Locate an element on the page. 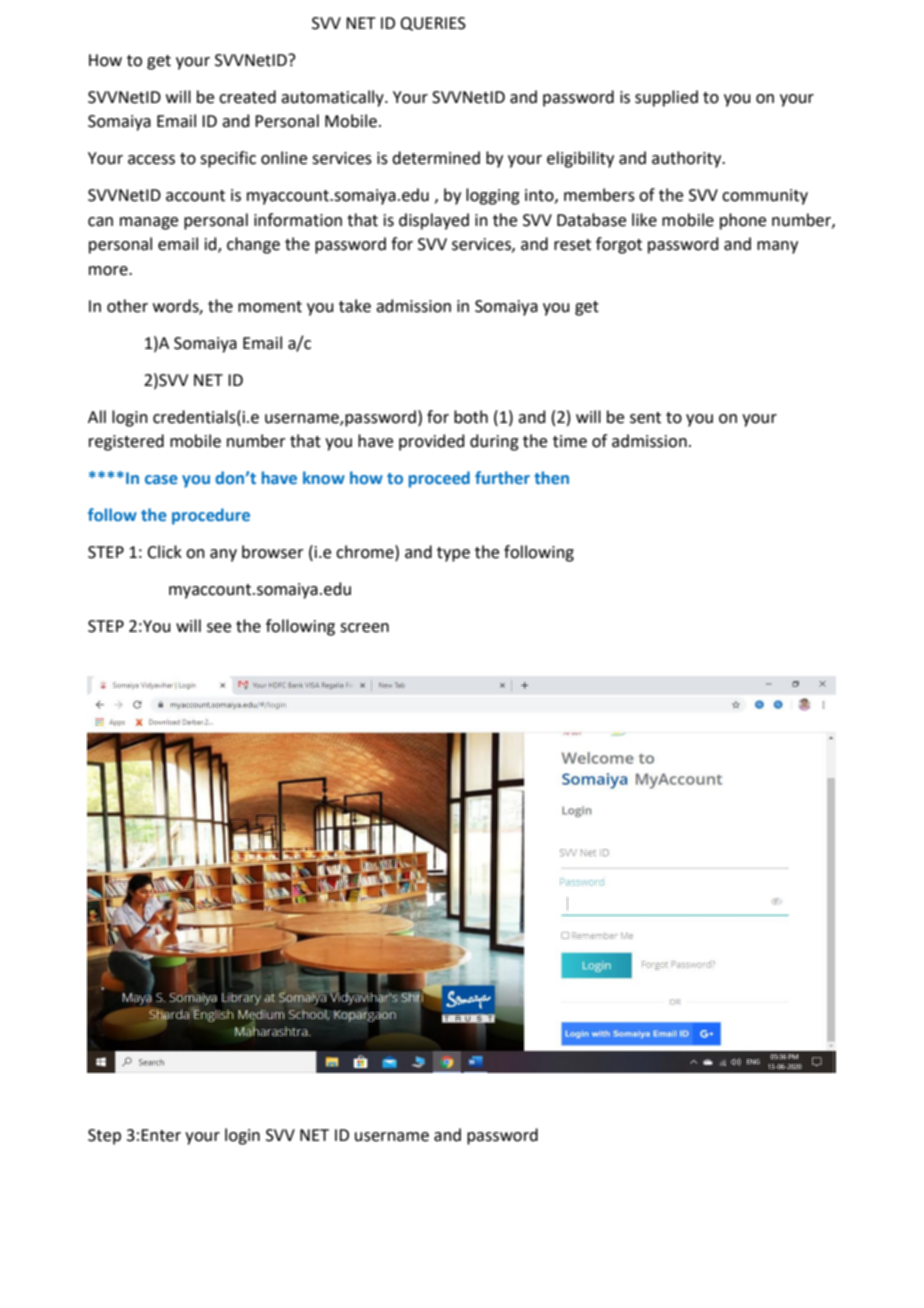 Image resolution: width=924 pixels, height=1308 pixels. supplied is located at coordinates (666, 98).
